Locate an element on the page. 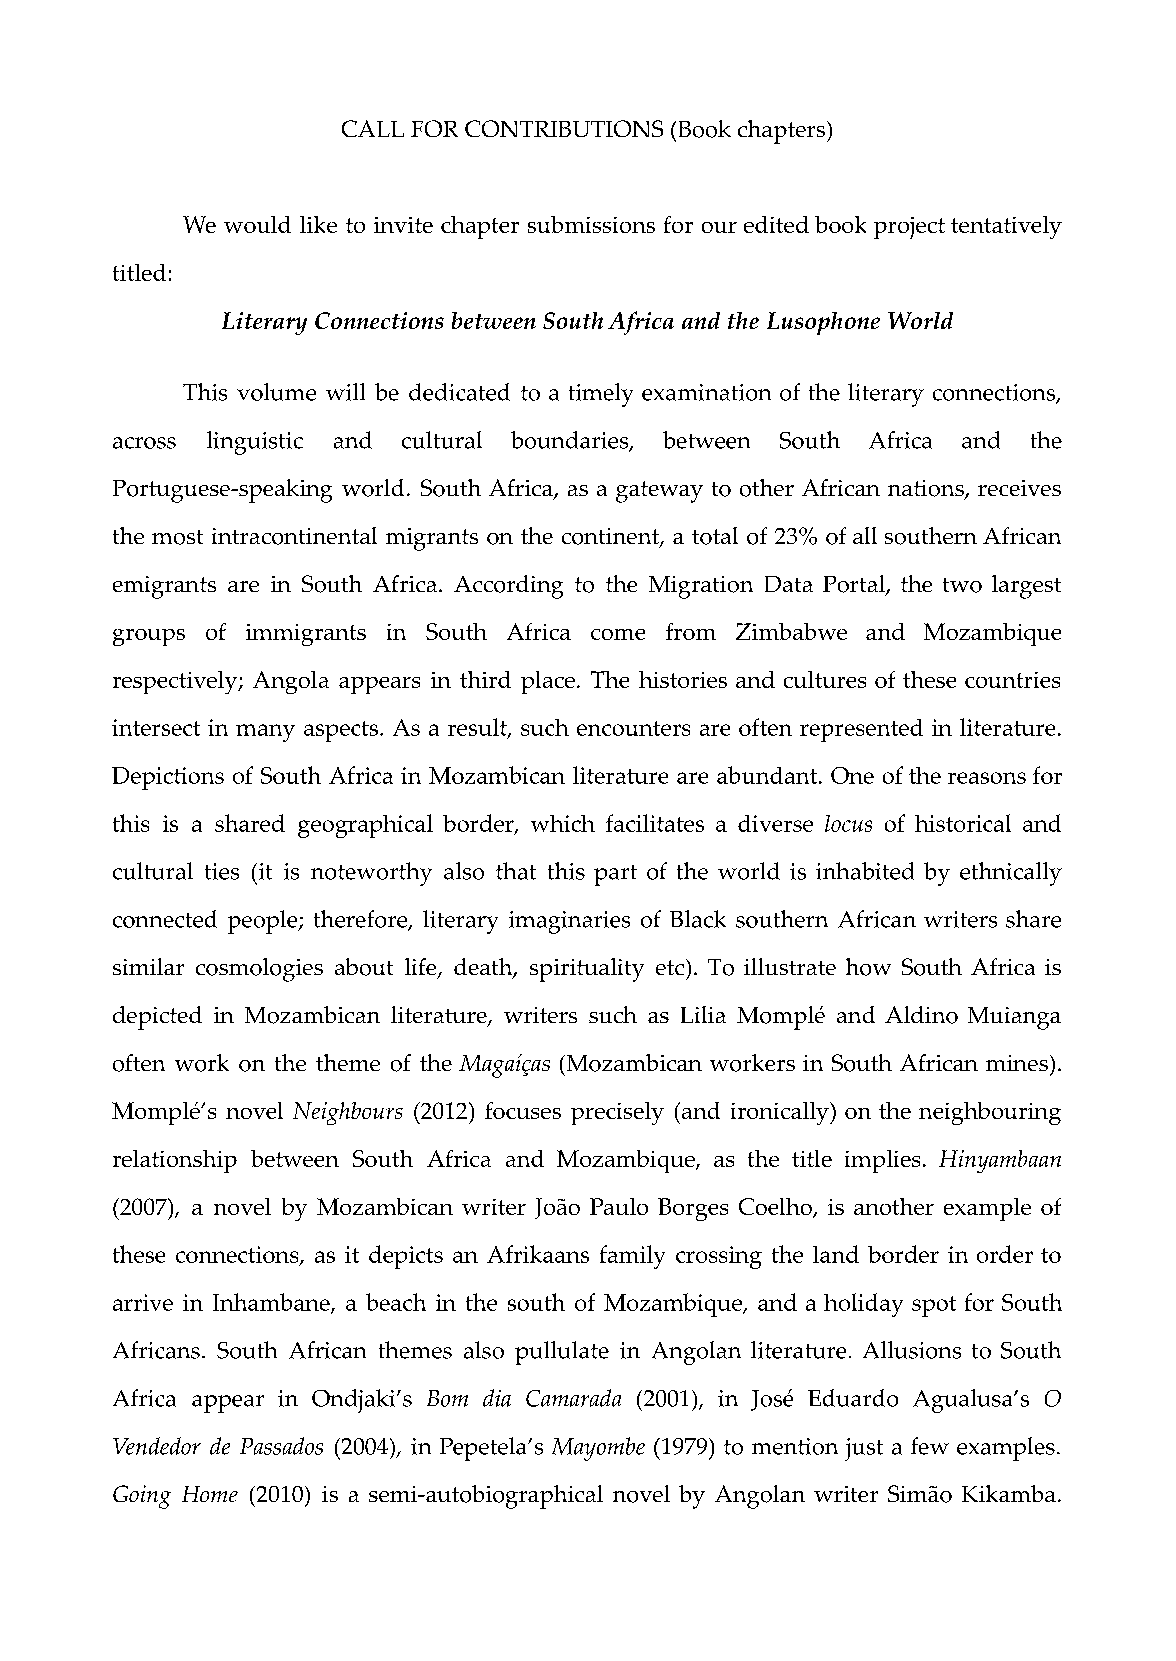 The height and width of the image is (1661, 1176). project is located at coordinates (909, 228).
